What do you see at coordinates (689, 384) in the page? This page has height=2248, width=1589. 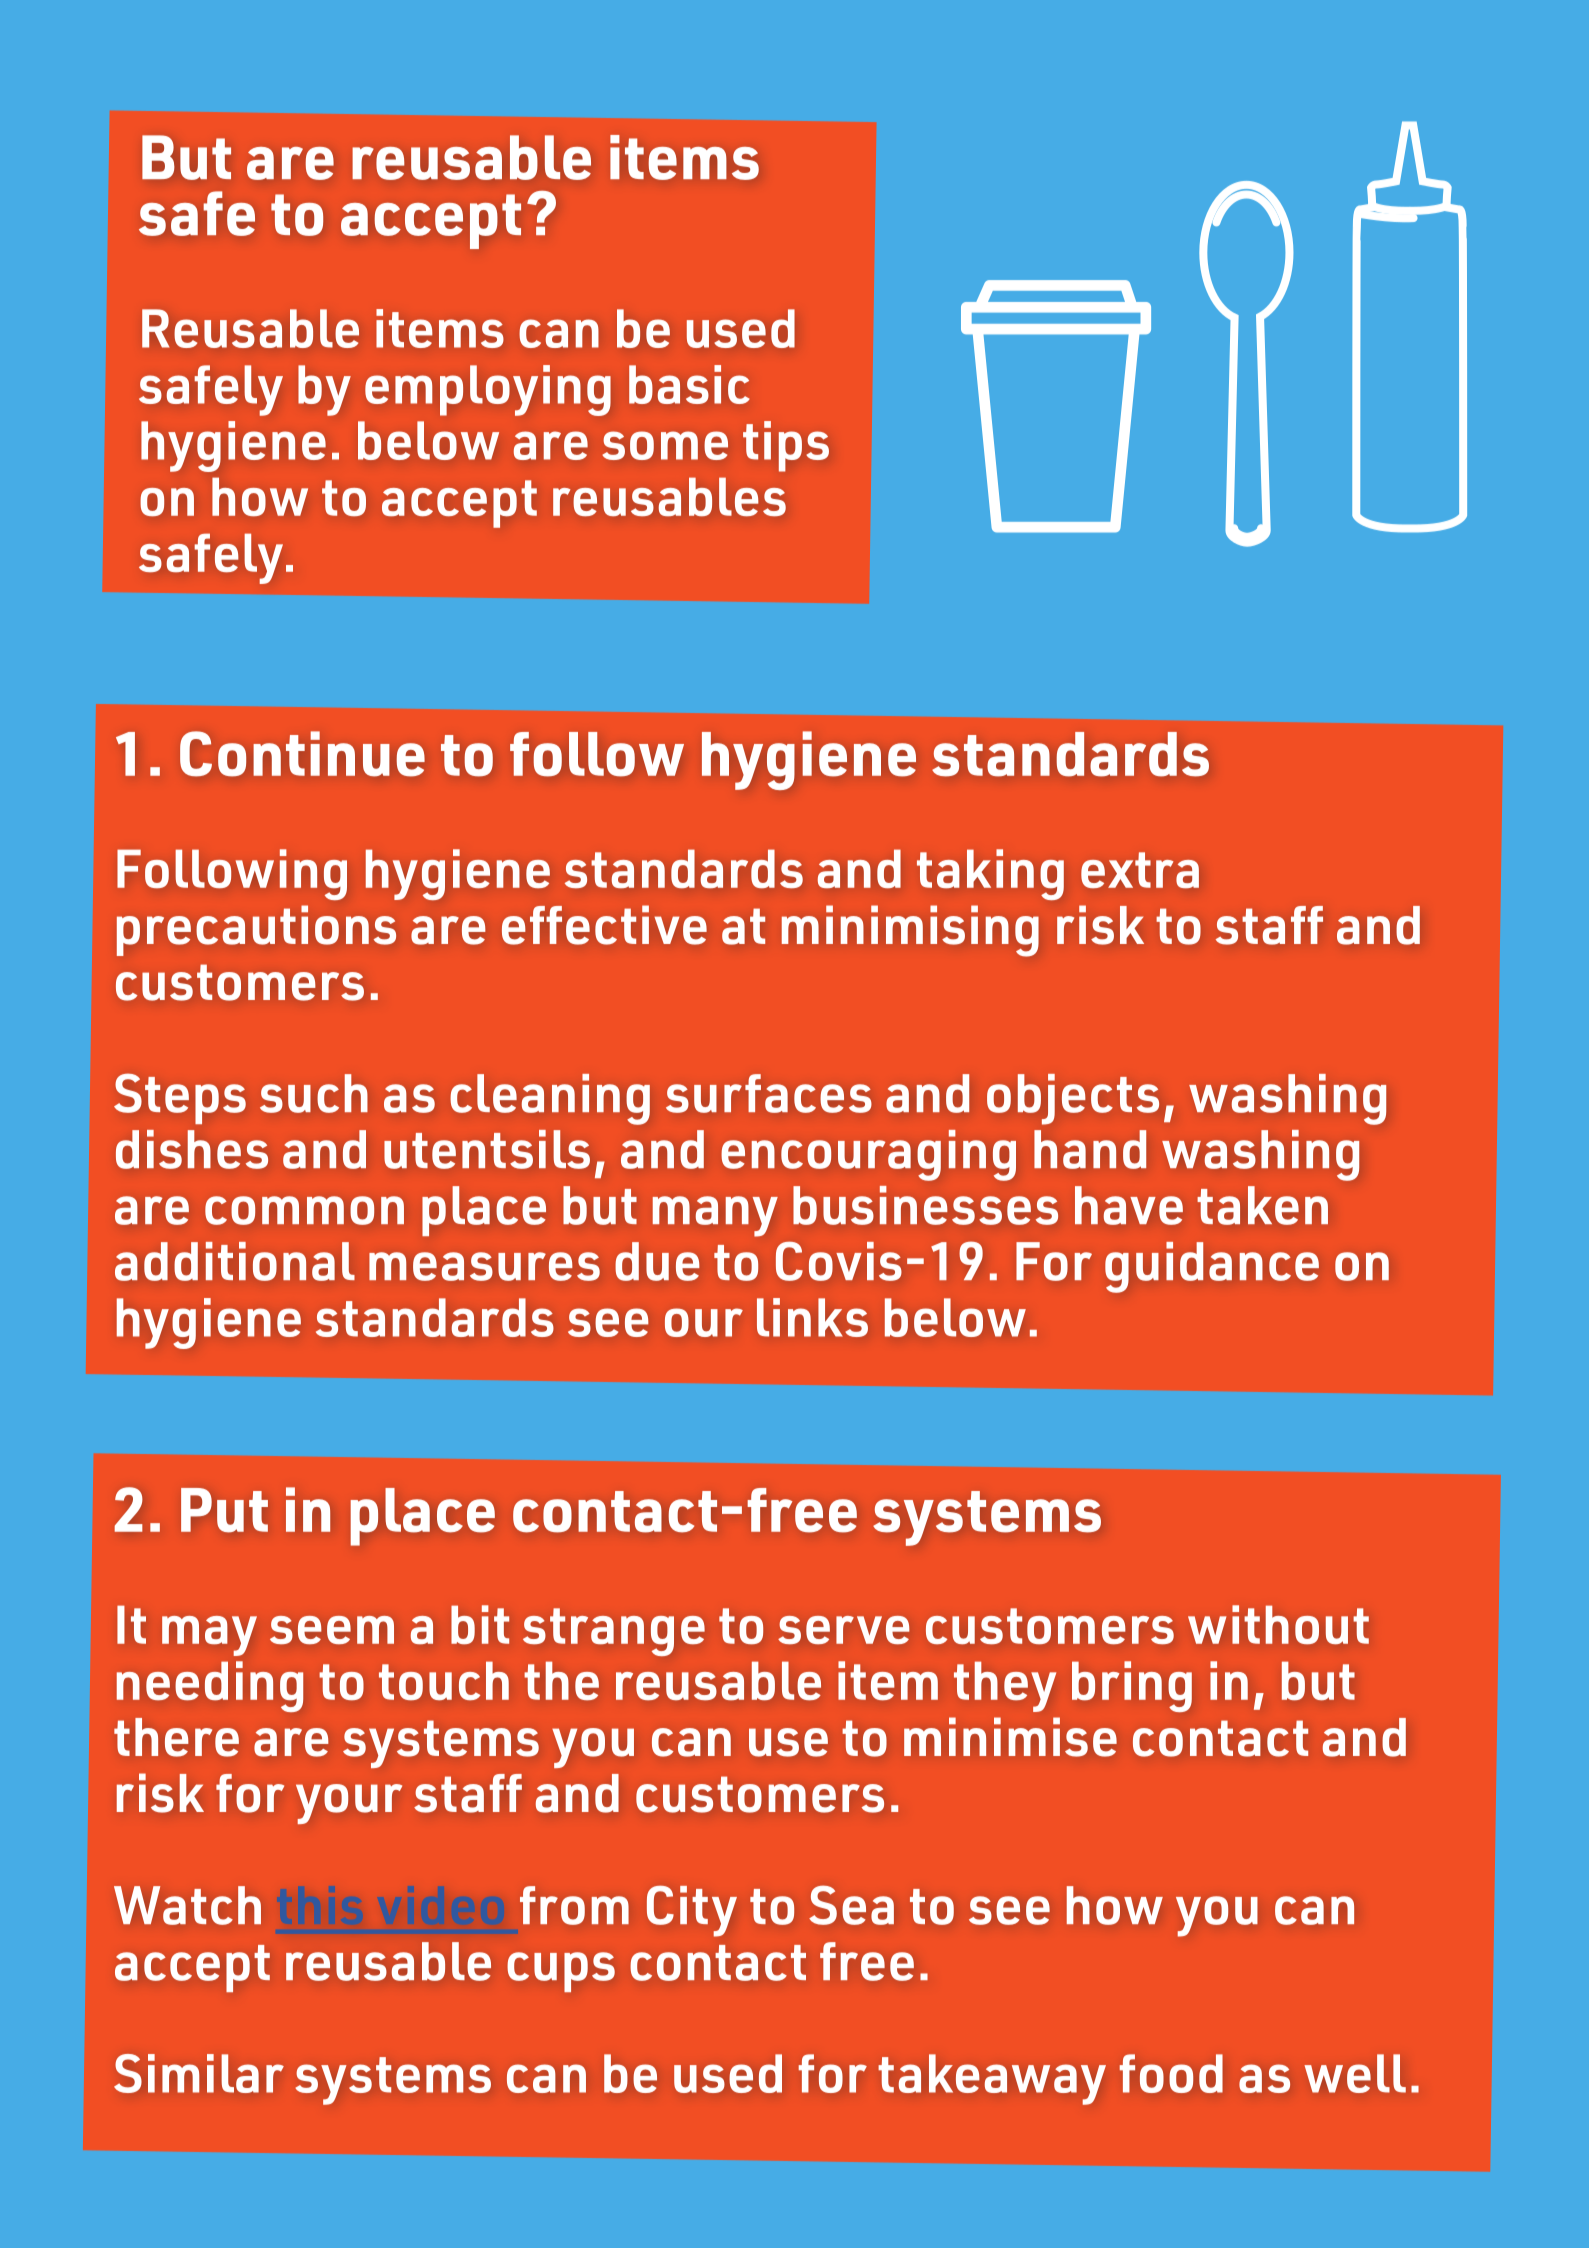 I see `basic` at bounding box center [689, 384].
